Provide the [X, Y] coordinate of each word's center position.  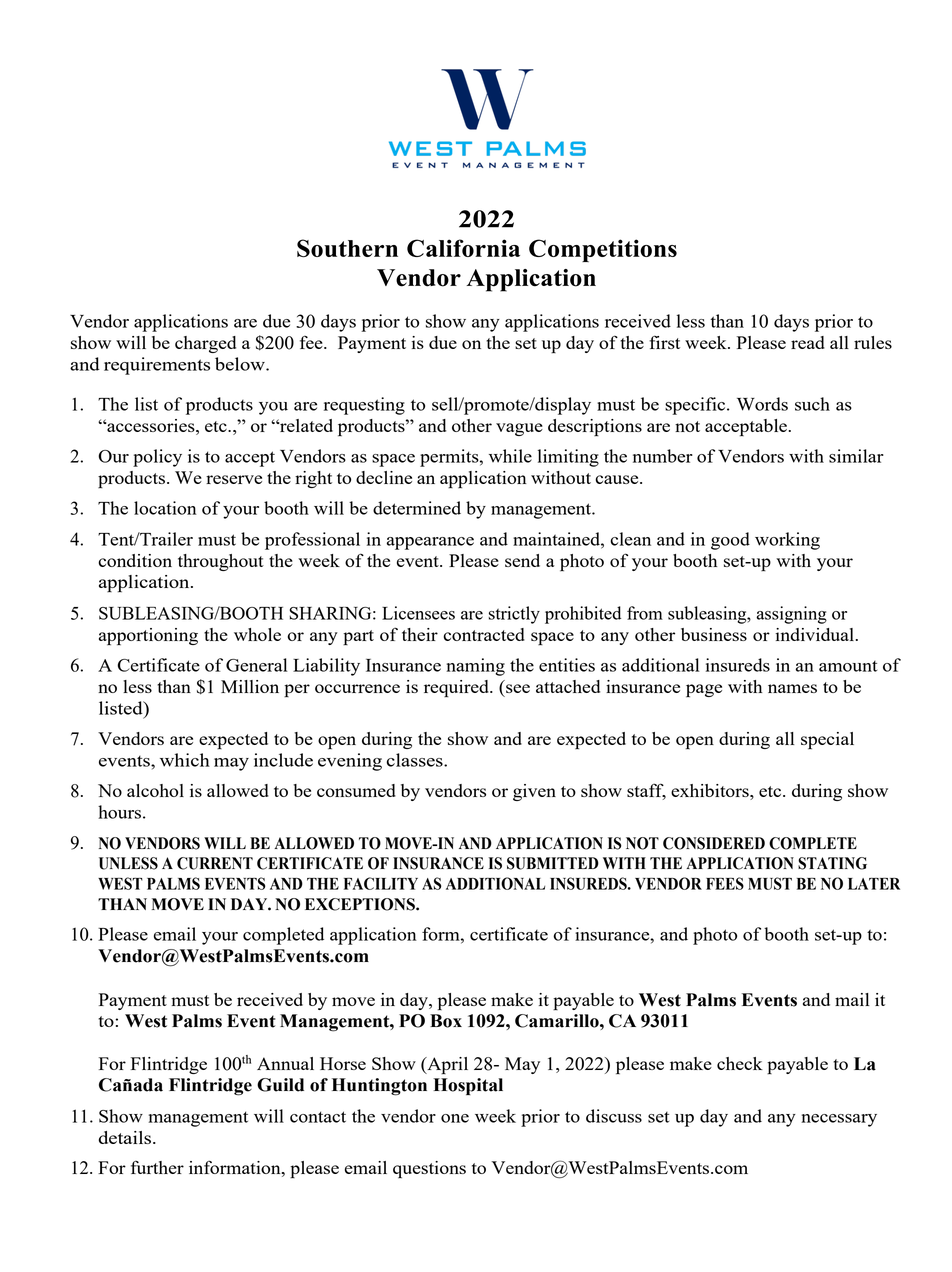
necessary [839, 1120]
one [455, 1118]
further [157, 1167]
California [463, 248]
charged [205, 344]
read [808, 342]
